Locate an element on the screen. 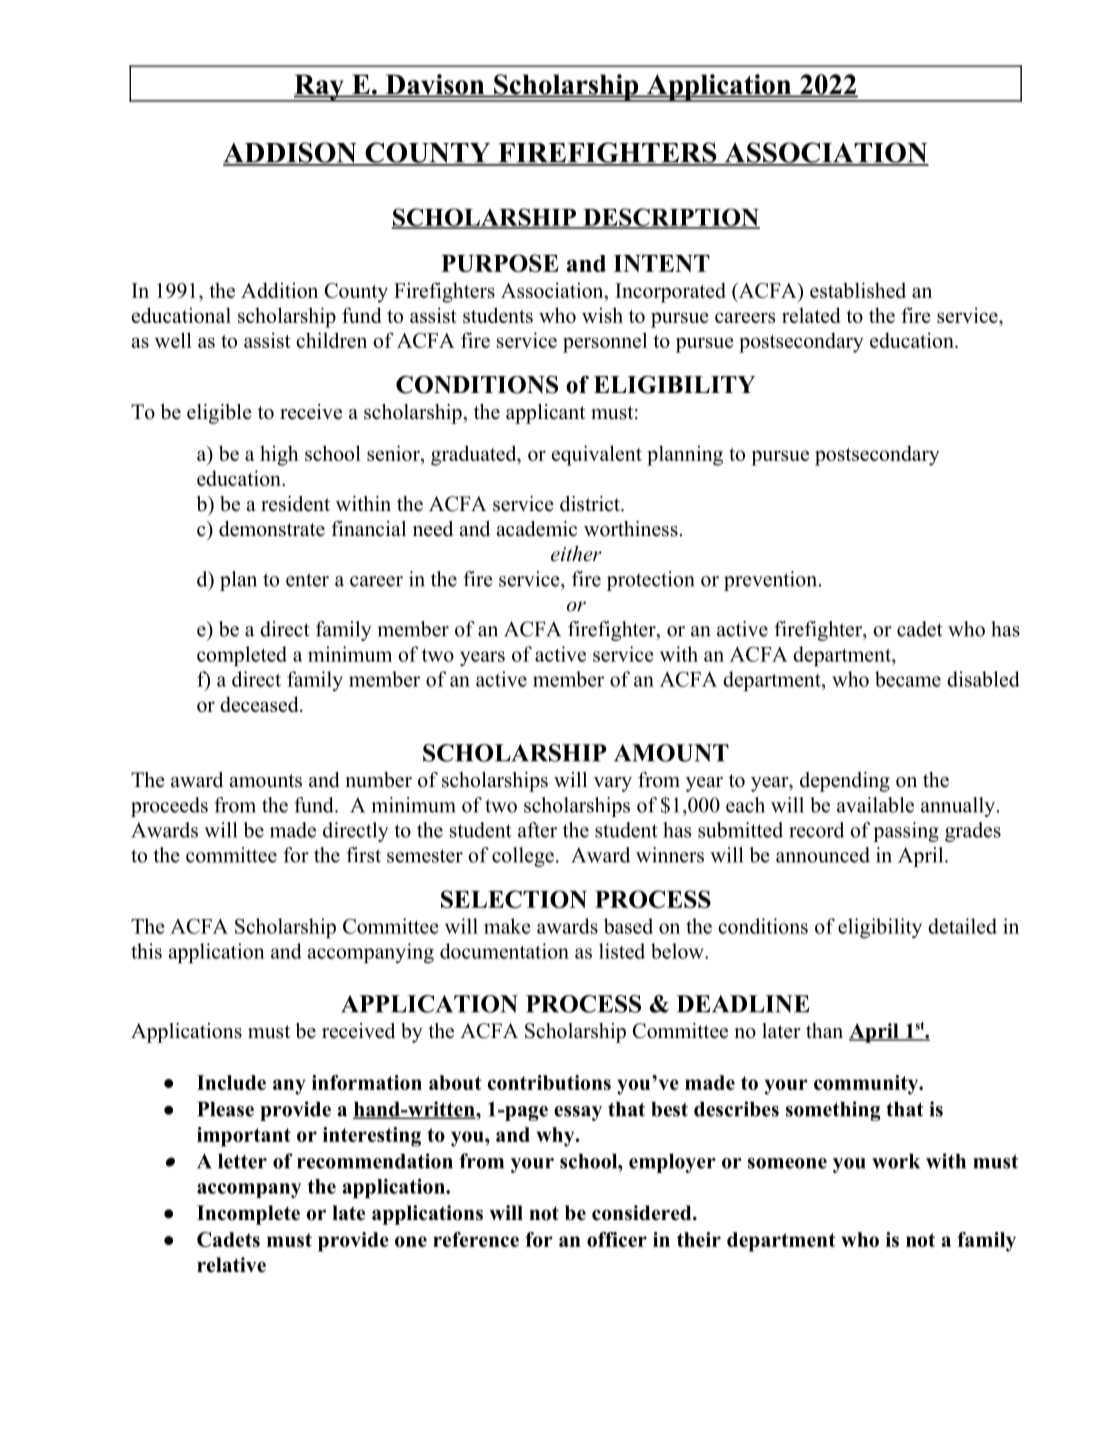 This screenshot has height=1440, width=1112. college is located at coordinates (523, 857).
